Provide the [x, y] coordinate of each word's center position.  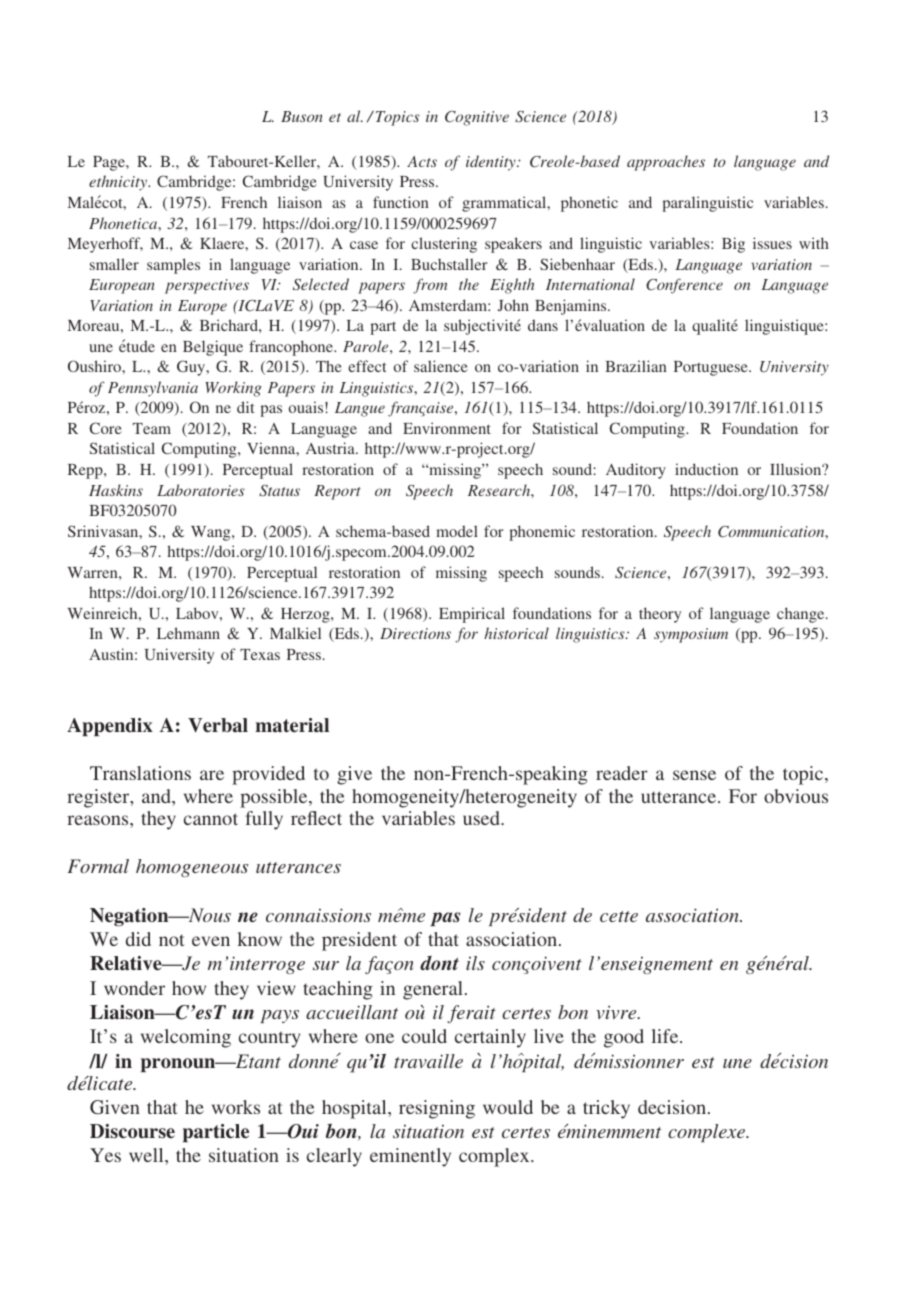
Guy [192, 368]
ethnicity [119, 183]
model [457, 531]
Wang [212, 533]
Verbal [218, 725]
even [211, 941]
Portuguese [712, 368]
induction [706, 469]
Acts [422, 161]
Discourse [132, 1131]
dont [439, 963]
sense [694, 775]
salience [441, 366]
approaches [666, 163]
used [482, 818]
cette [619, 916]
